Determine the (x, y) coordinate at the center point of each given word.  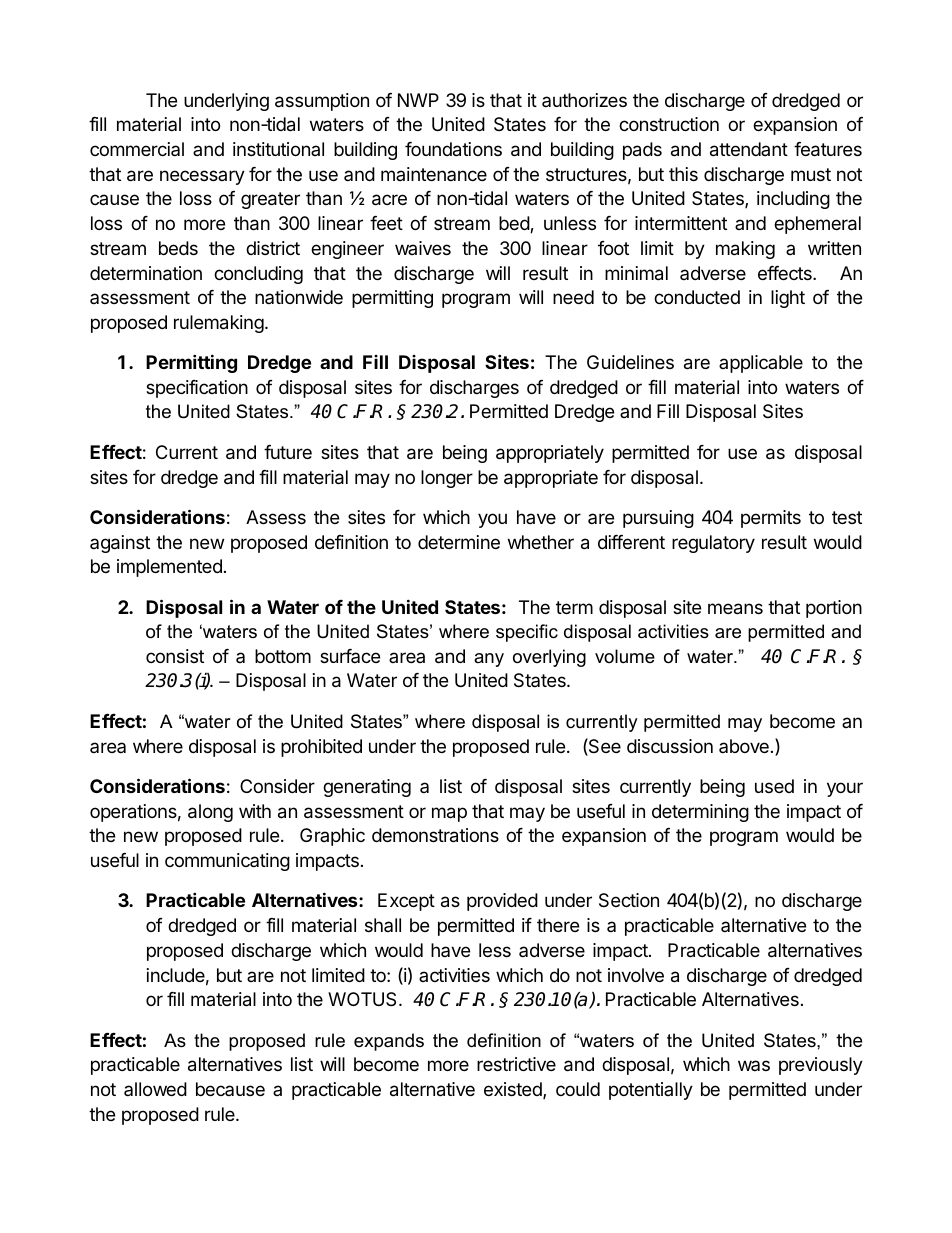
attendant (749, 149)
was (754, 1065)
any (489, 660)
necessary (202, 177)
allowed (155, 1089)
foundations (453, 149)
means (735, 609)
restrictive (516, 1064)
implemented (169, 568)
